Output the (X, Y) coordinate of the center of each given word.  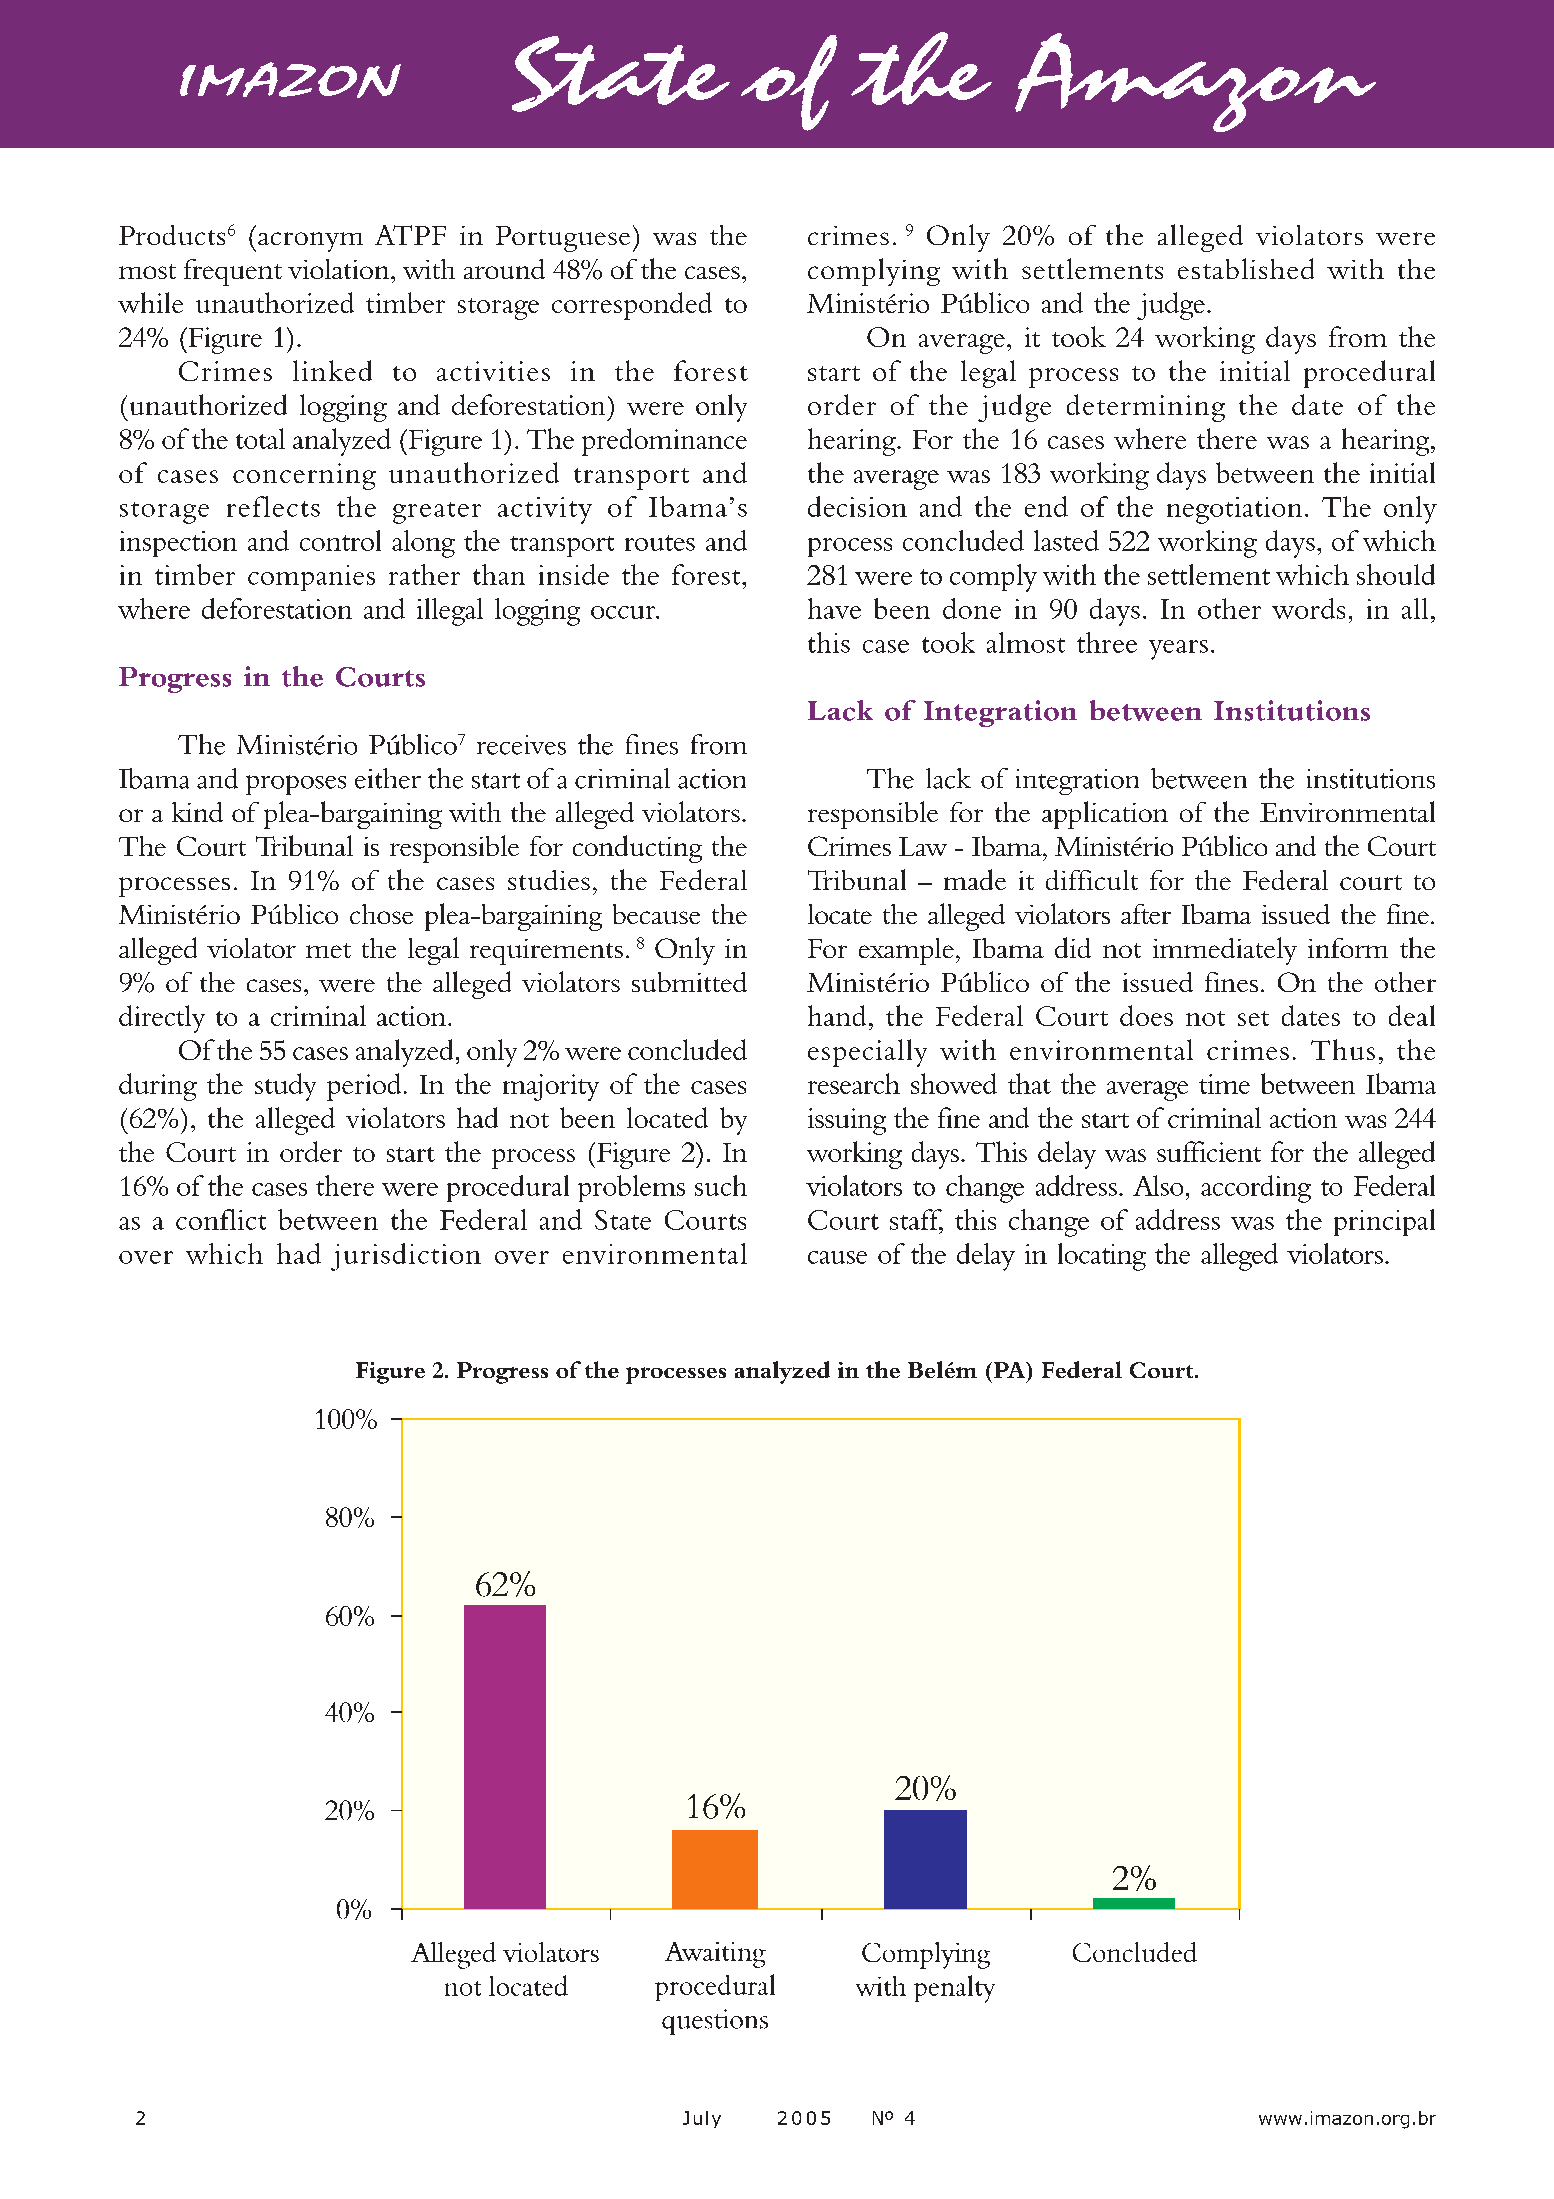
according (1256, 1189)
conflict (221, 1219)
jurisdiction (406, 1257)
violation (340, 269)
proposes (296, 785)
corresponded (632, 306)
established (1246, 268)
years (1178, 650)
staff (916, 1220)
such (721, 1185)
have (834, 608)
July (702, 2119)
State (623, 1220)
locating (1102, 1257)
